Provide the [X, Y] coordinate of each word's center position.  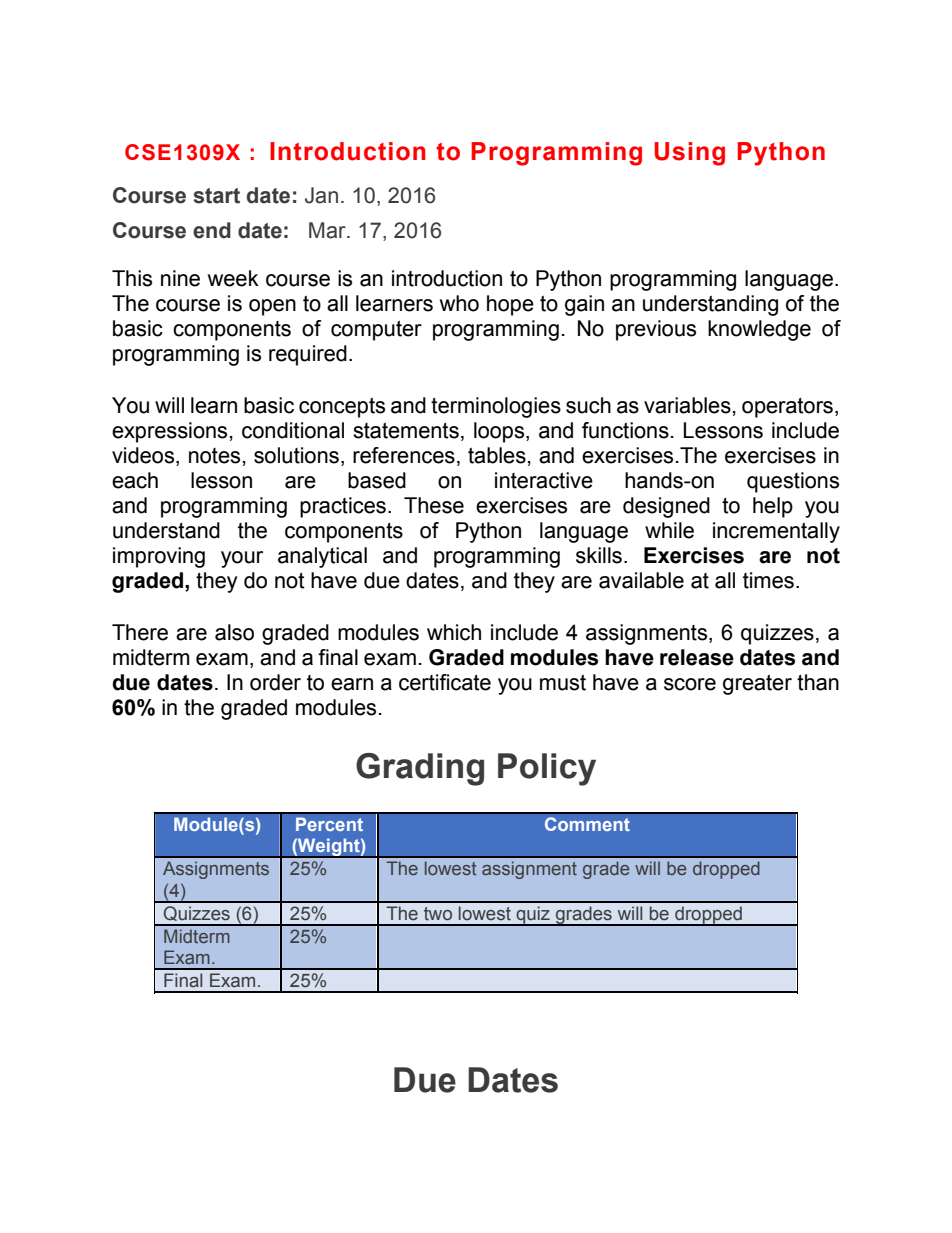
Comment [587, 824]
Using [689, 154]
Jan [321, 195]
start [216, 196]
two [438, 914]
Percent [329, 824]
